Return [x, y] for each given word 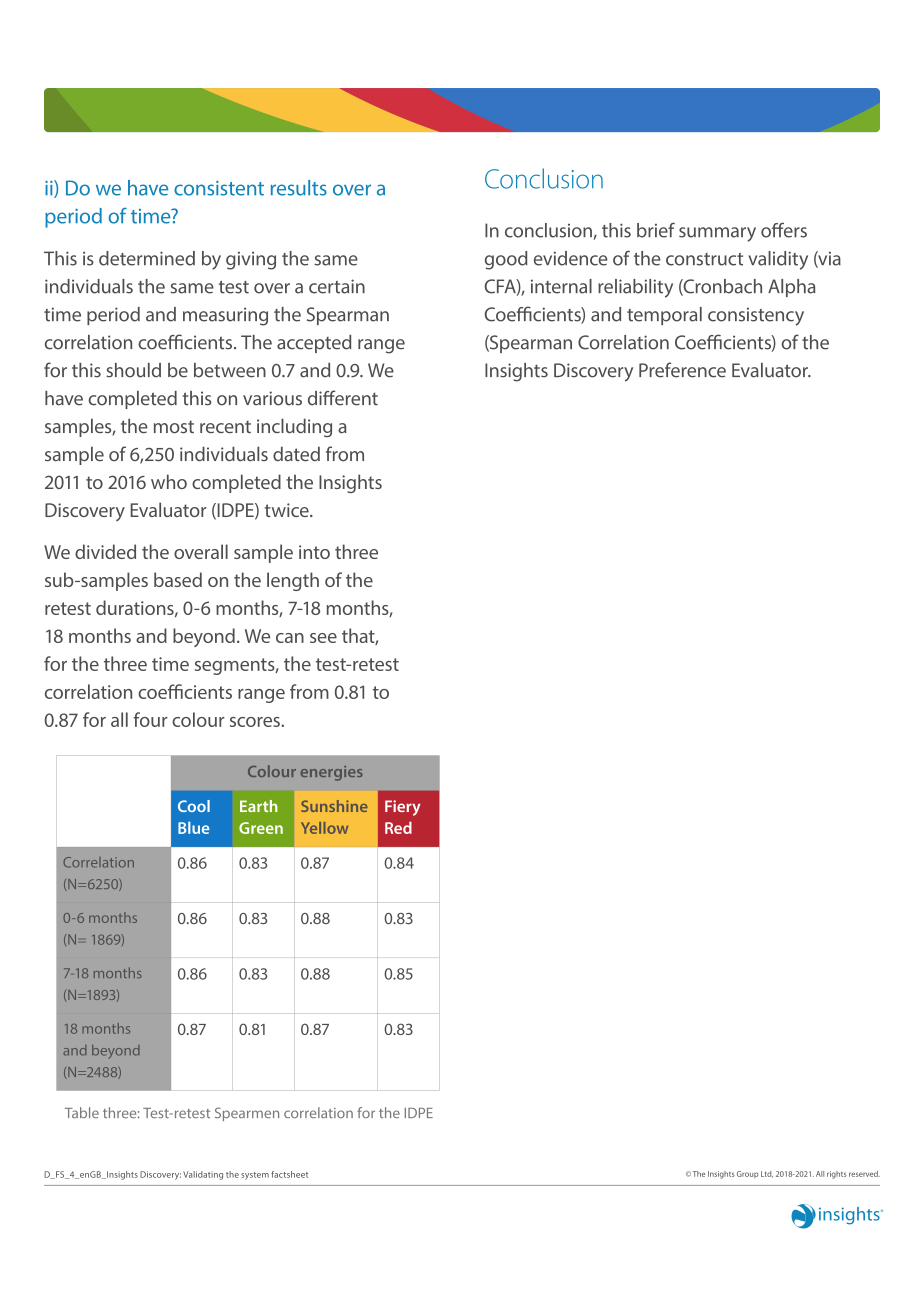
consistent [219, 188]
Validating [203, 1175]
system [255, 1176]
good [506, 260]
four [150, 719]
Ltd [767, 1174]
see [323, 638]
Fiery [403, 808]
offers [784, 230]
